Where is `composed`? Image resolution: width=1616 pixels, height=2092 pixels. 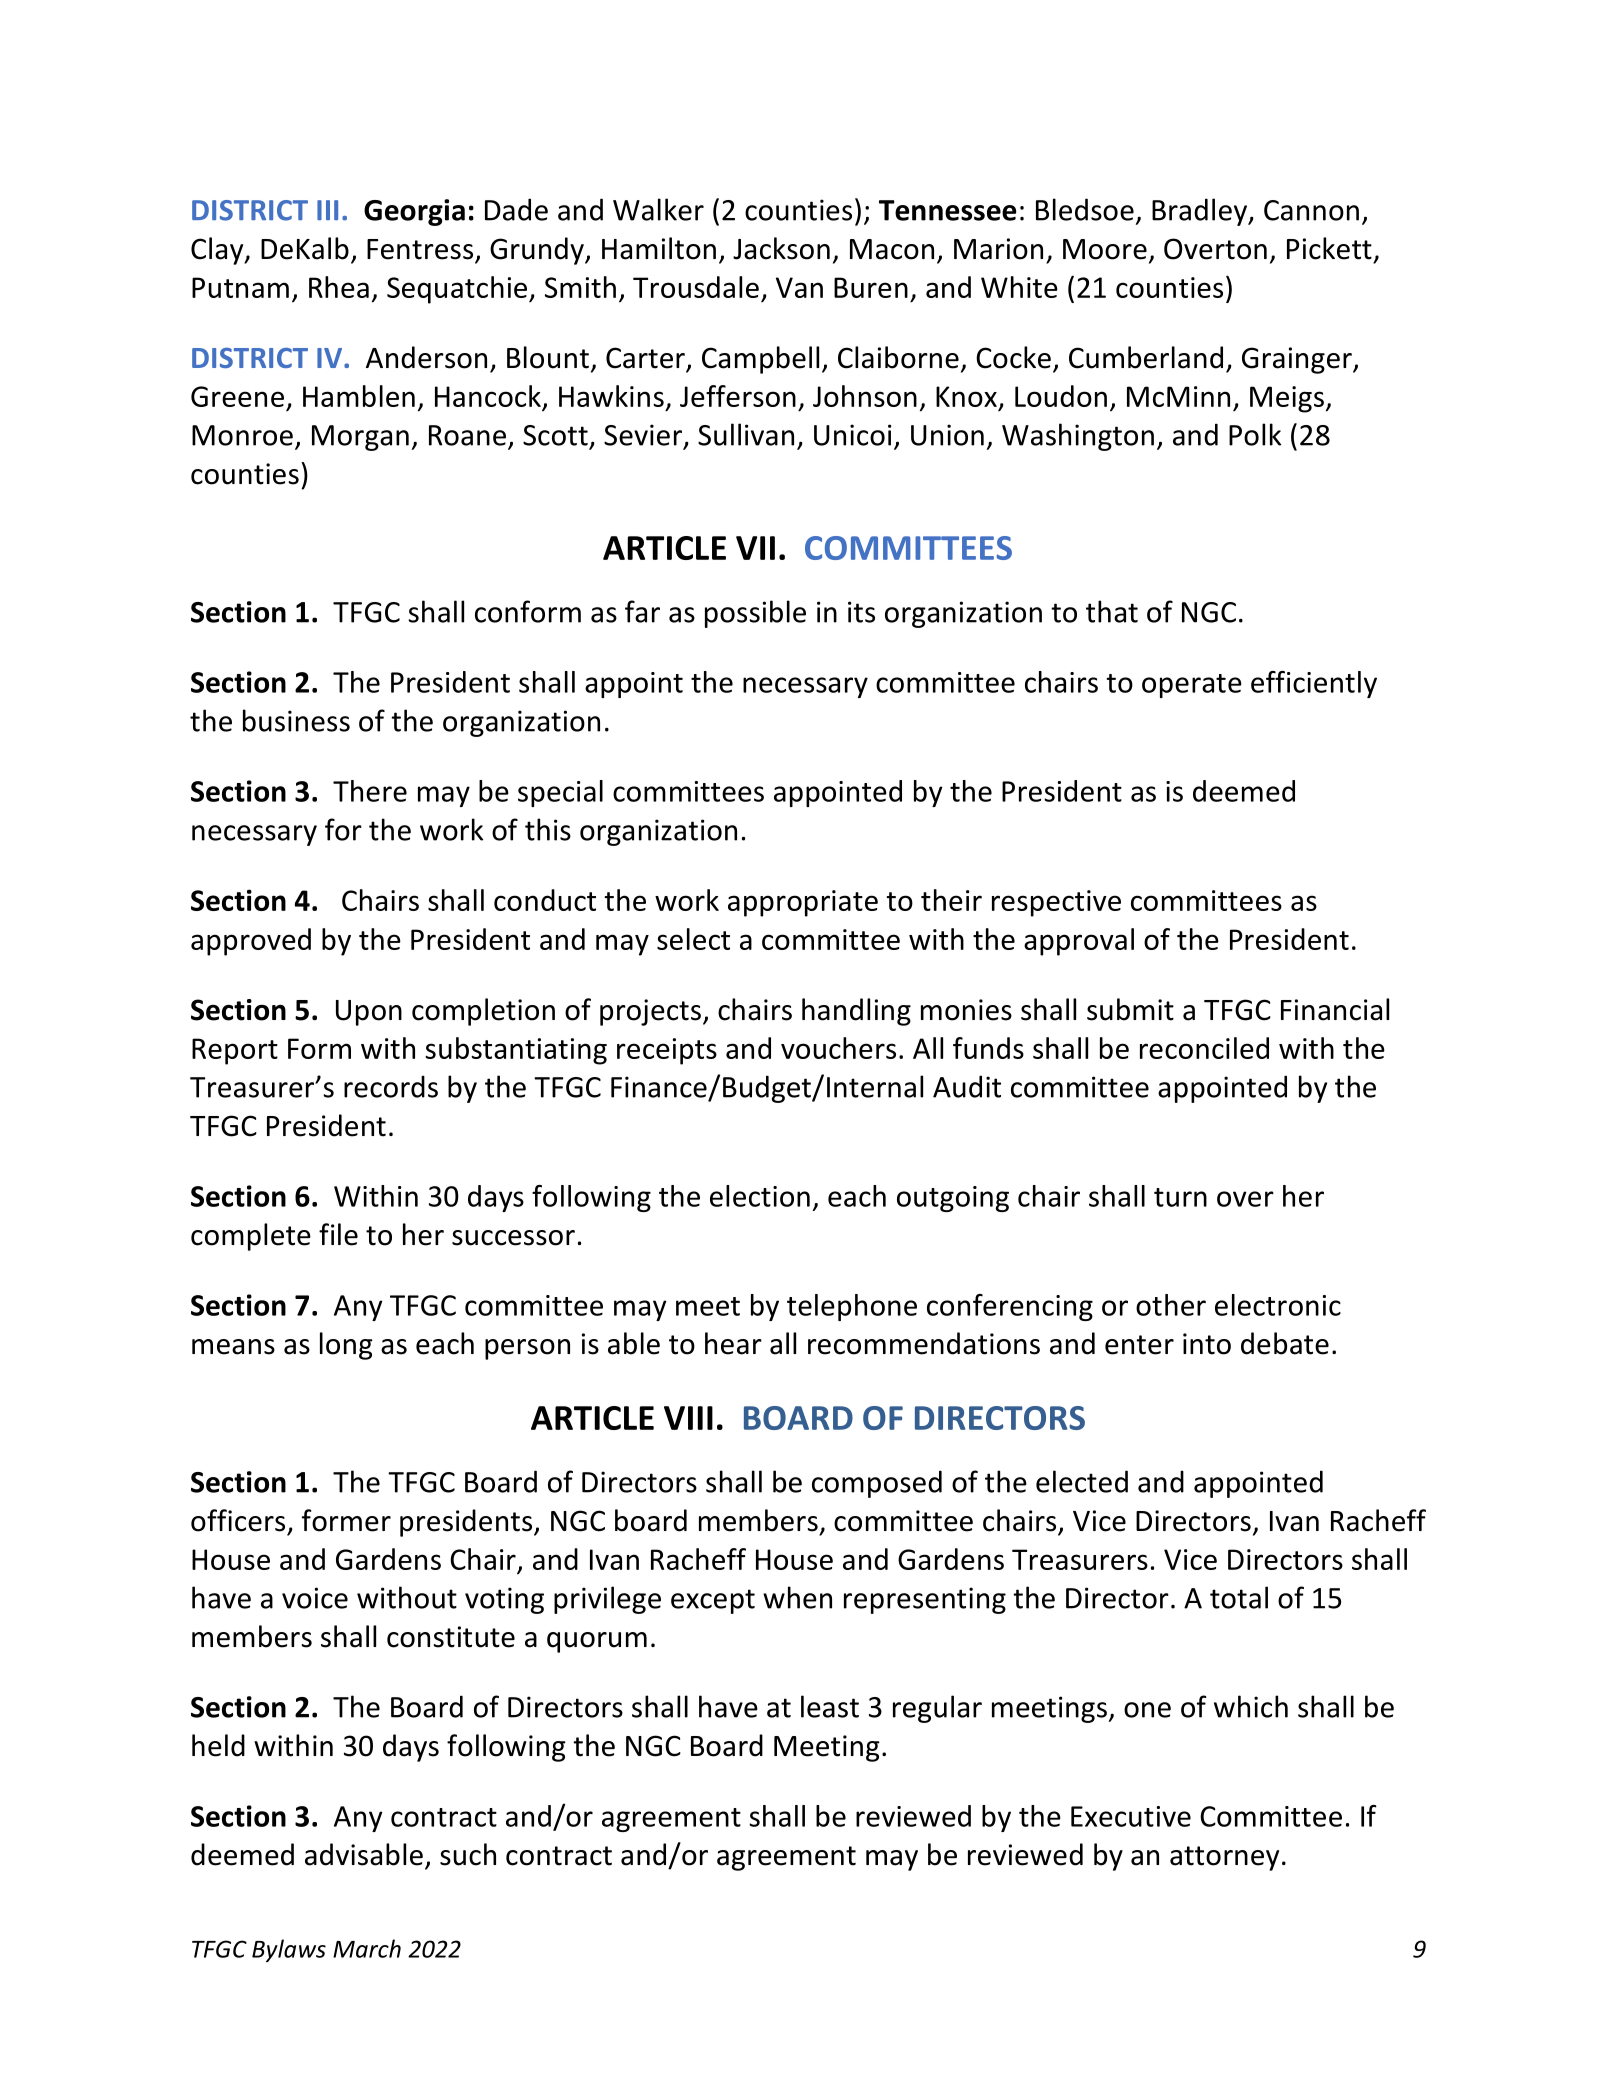
composed is located at coordinates (877, 1484).
